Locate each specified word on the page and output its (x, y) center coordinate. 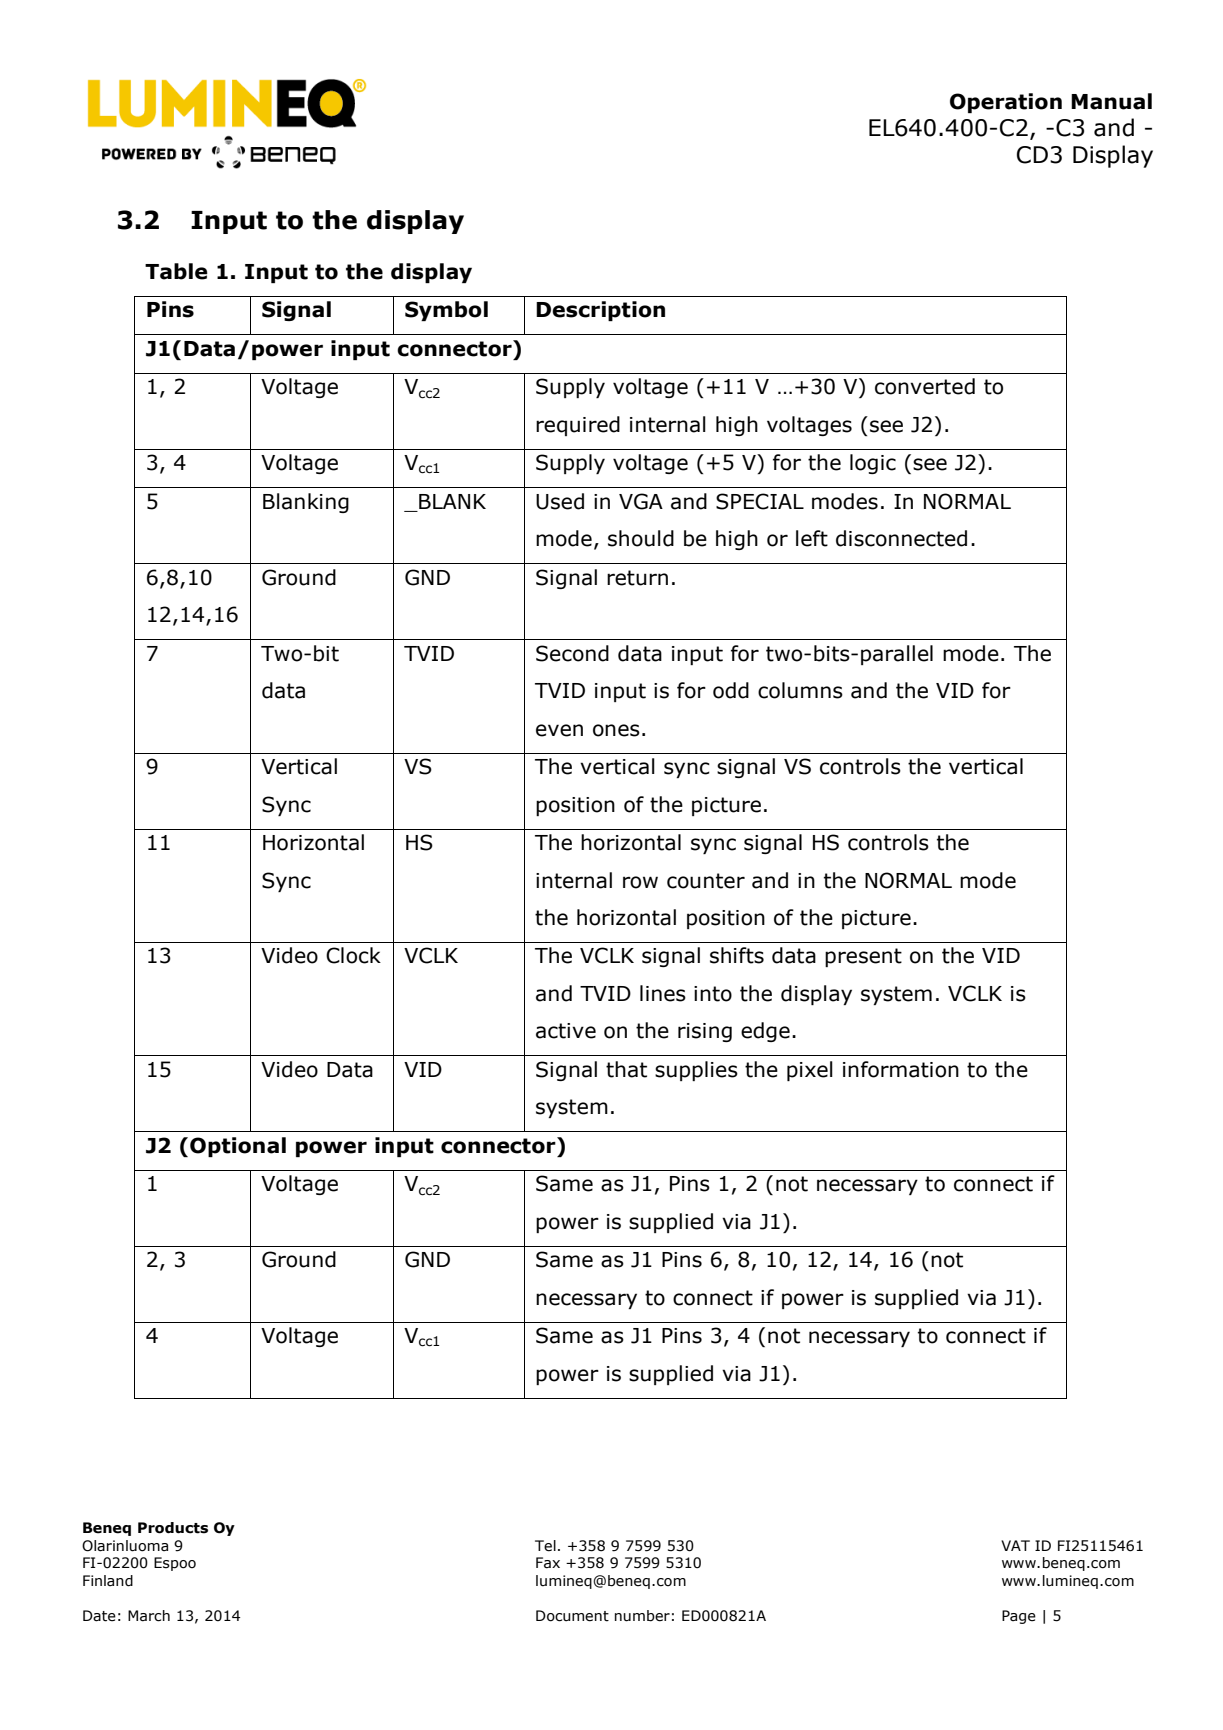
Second (572, 653)
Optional (238, 1147)
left (812, 538)
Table (176, 271)
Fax (548, 1563)
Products (173, 1528)
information (901, 1069)
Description (600, 311)
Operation (1006, 103)
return (637, 578)
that (626, 1069)
